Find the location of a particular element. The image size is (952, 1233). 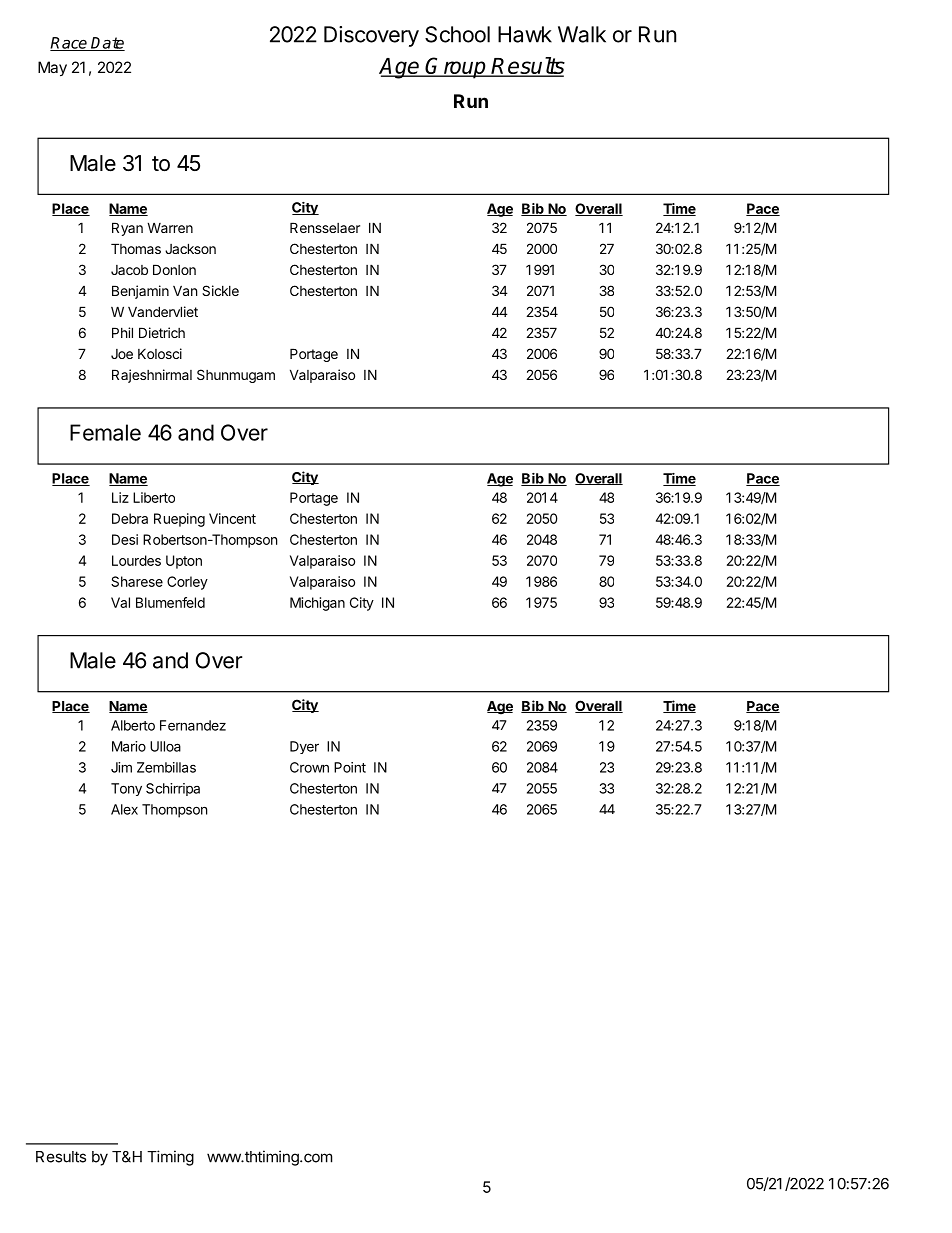

Sickle is located at coordinates (220, 290).
